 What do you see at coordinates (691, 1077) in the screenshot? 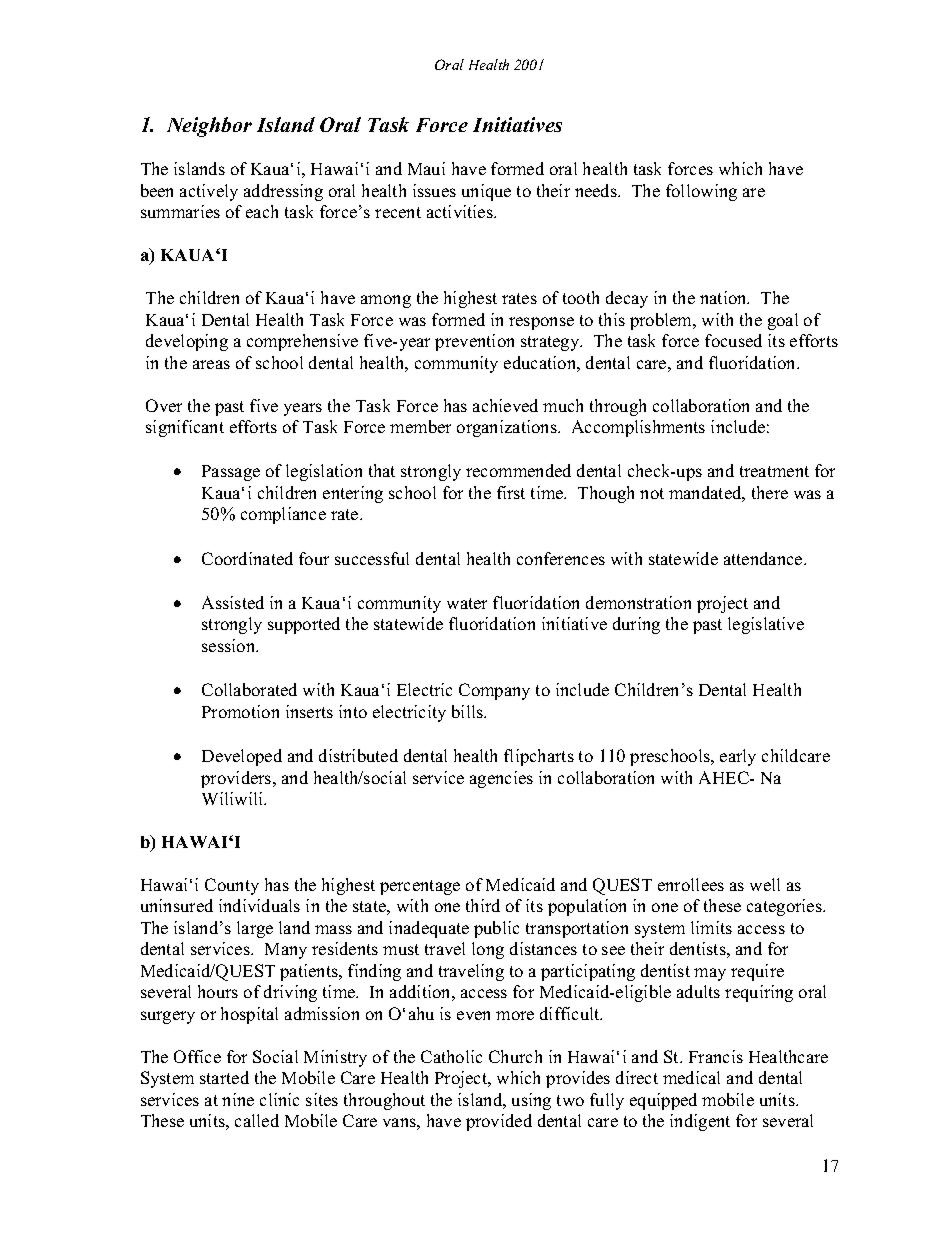
I see `medical` at bounding box center [691, 1077].
